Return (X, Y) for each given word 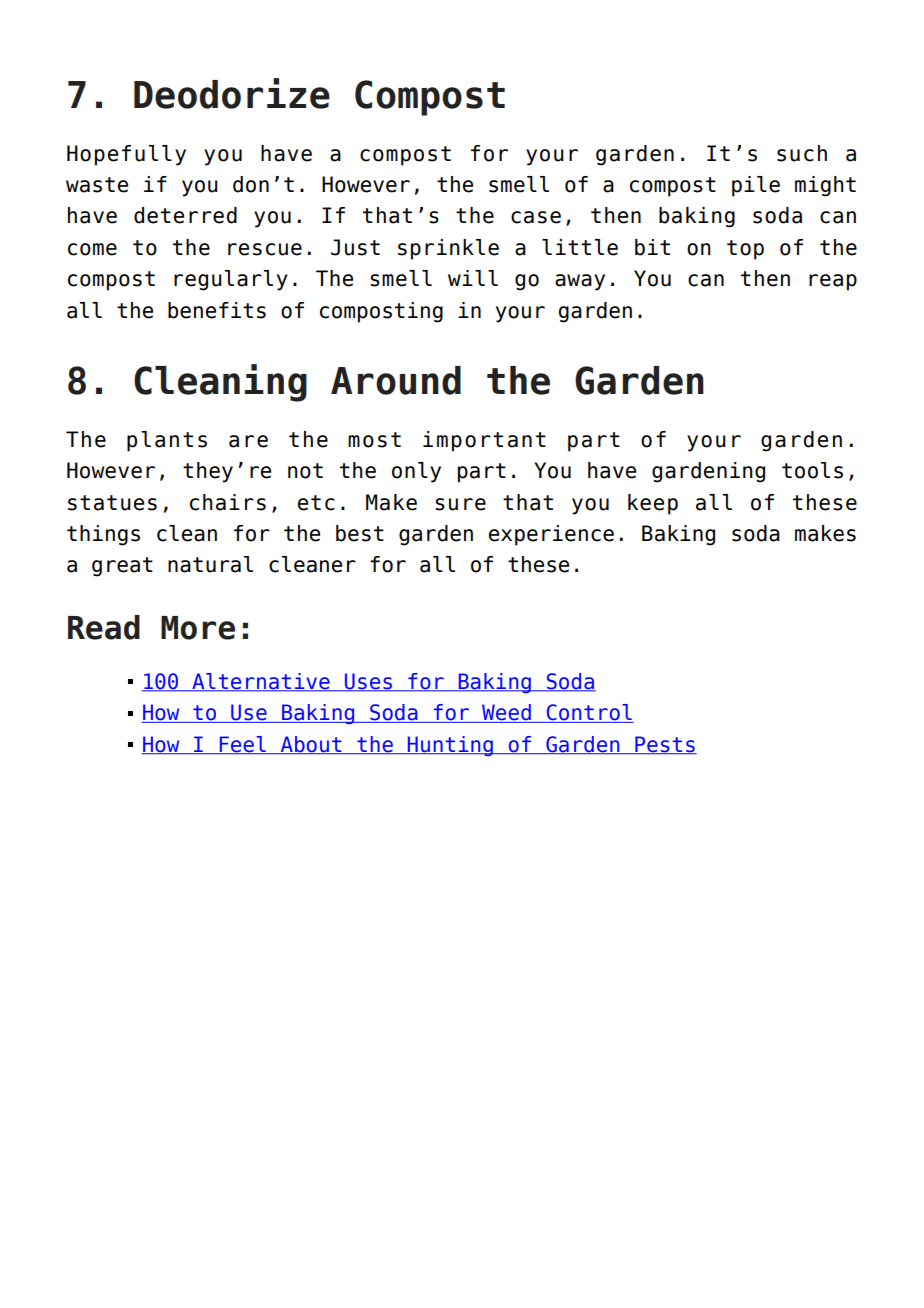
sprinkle (448, 249)
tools (812, 470)
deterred (185, 215)
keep (653, 504)
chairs (228, 502)
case (536, 217)
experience (551, 535)
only (416, 472)
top (745, 250)
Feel (242, 745)
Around (396, 380)
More (198, 628)
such (802, 153)
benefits (217, 310)
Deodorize (232, 93)
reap (833, 282)
